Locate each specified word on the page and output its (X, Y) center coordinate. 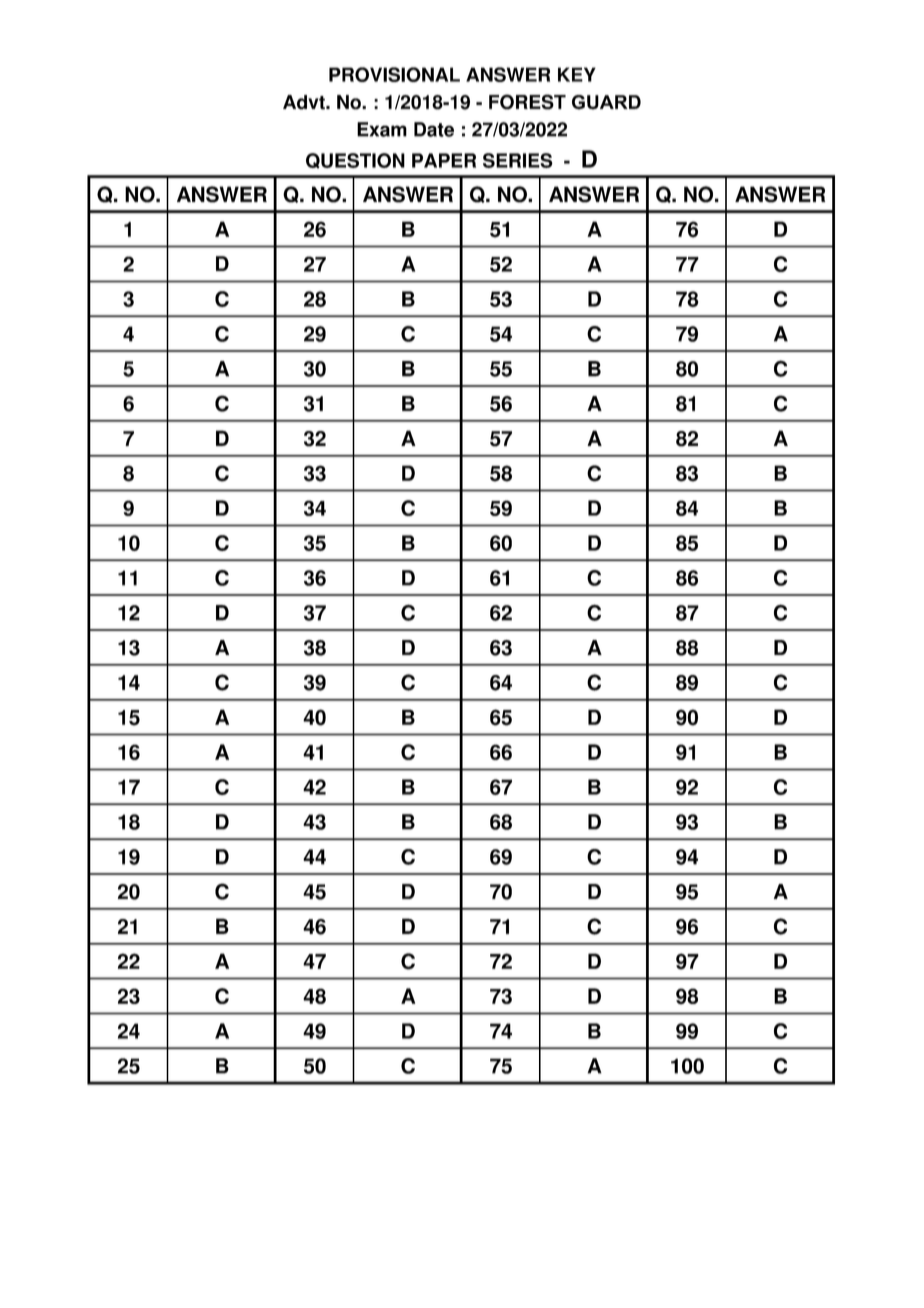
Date (434, 129)
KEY (577, 74)
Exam (382, 129)
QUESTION (355, 161)
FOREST (527, 102)
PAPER (444, 160)
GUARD (606, 102)
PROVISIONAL (394, 74)
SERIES (518, 160)
